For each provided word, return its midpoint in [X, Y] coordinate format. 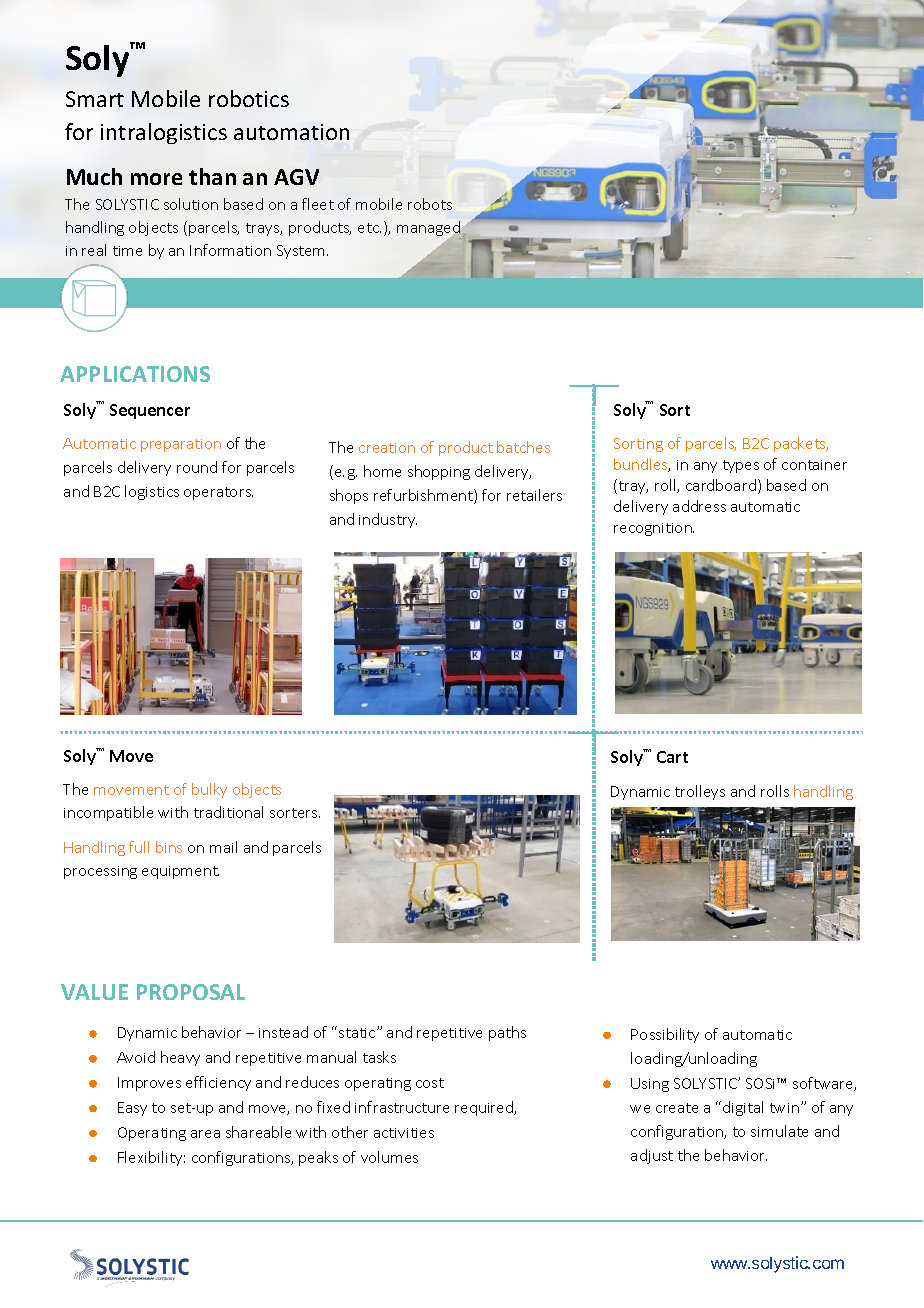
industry [388, 520]
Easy [132, 1109]
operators [218, 493]
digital [743, 1108]
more [156, 179]
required [485, 1108]
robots [430, 204]
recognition [654, 529]
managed [429, 230]
